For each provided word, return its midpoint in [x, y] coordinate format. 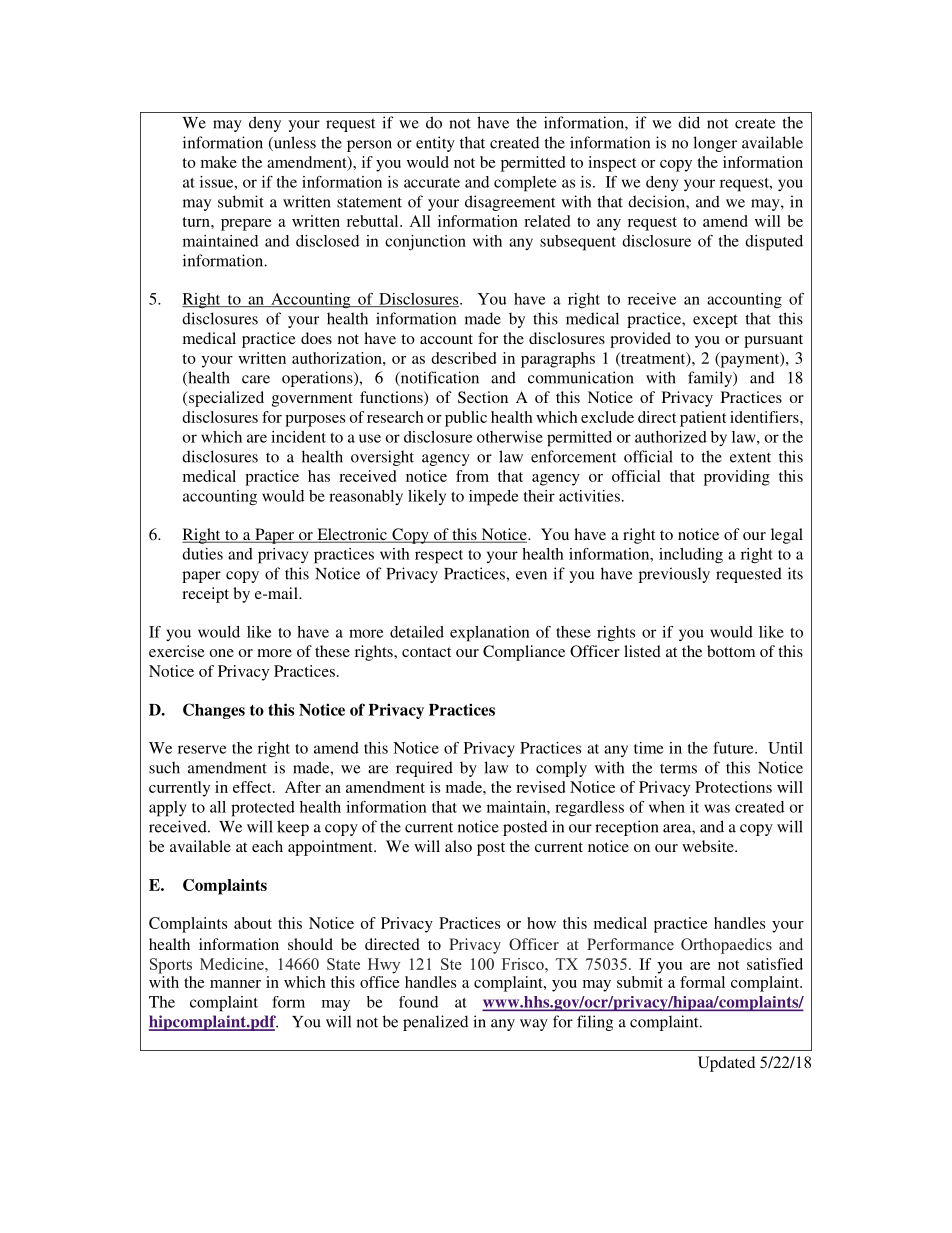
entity [435, 144]
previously [674, 575]
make [219, 162]
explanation [490, 634]
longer [715, 144]
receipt [205, 595]
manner [235, 984]
